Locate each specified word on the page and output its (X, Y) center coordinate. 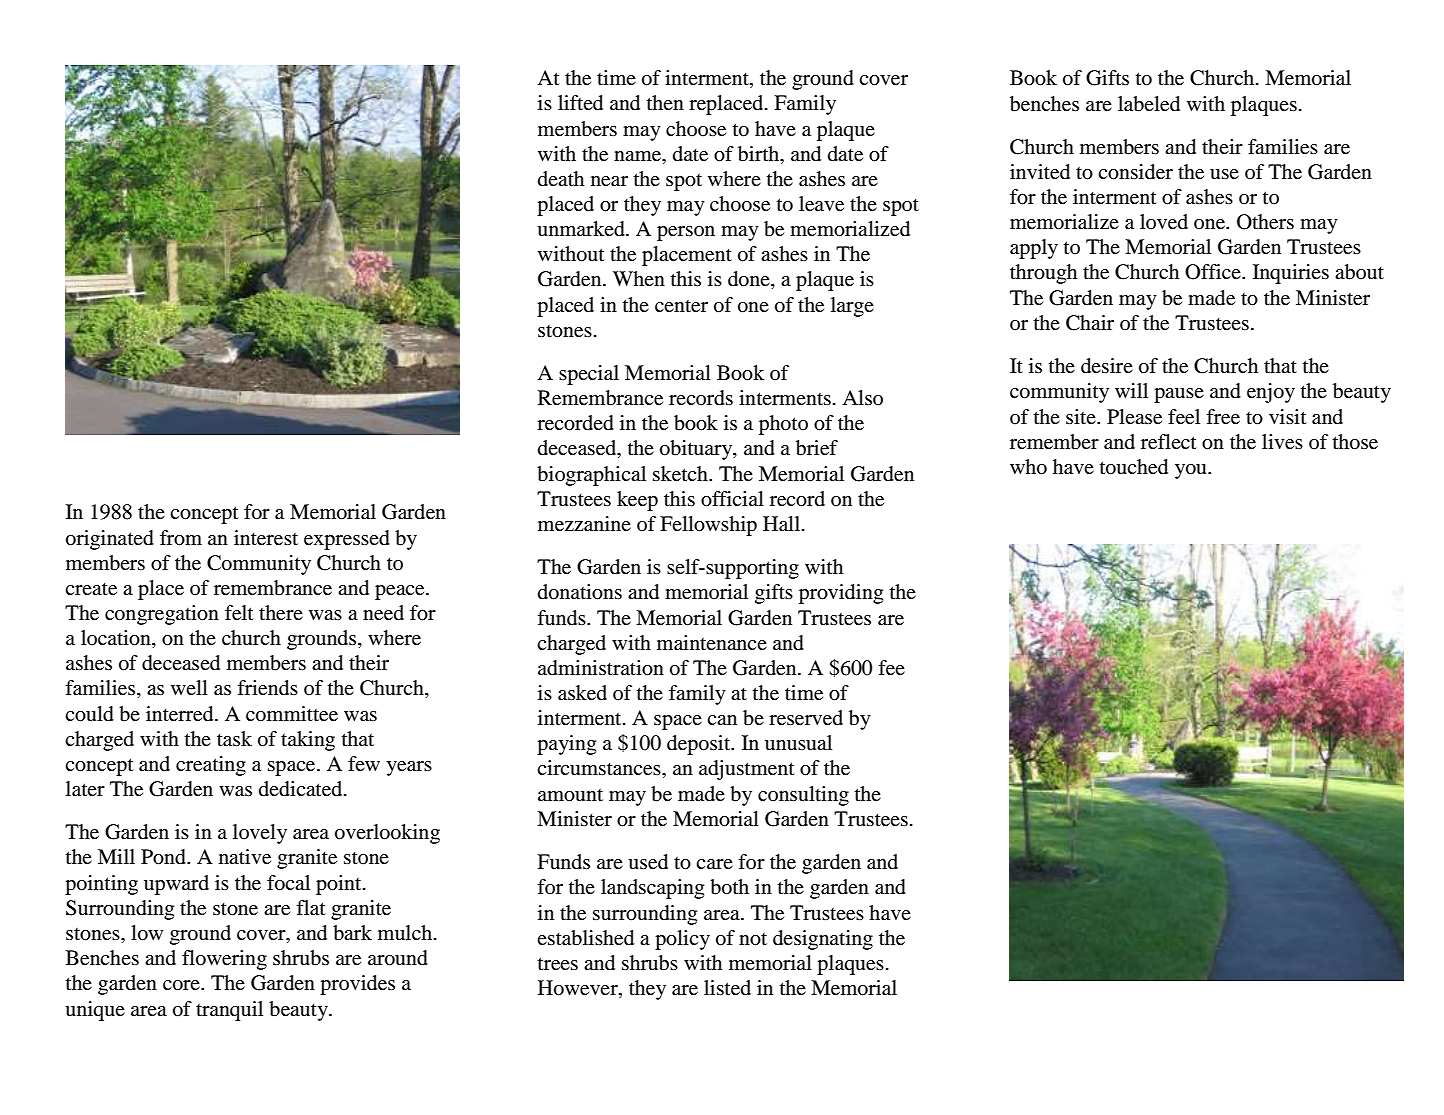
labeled (1149, 104)
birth (760, 154)
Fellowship (708, 526)
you (1192, 471)
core (182, 985)
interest (266, 538)
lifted (580, 103)
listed (727, 988)
